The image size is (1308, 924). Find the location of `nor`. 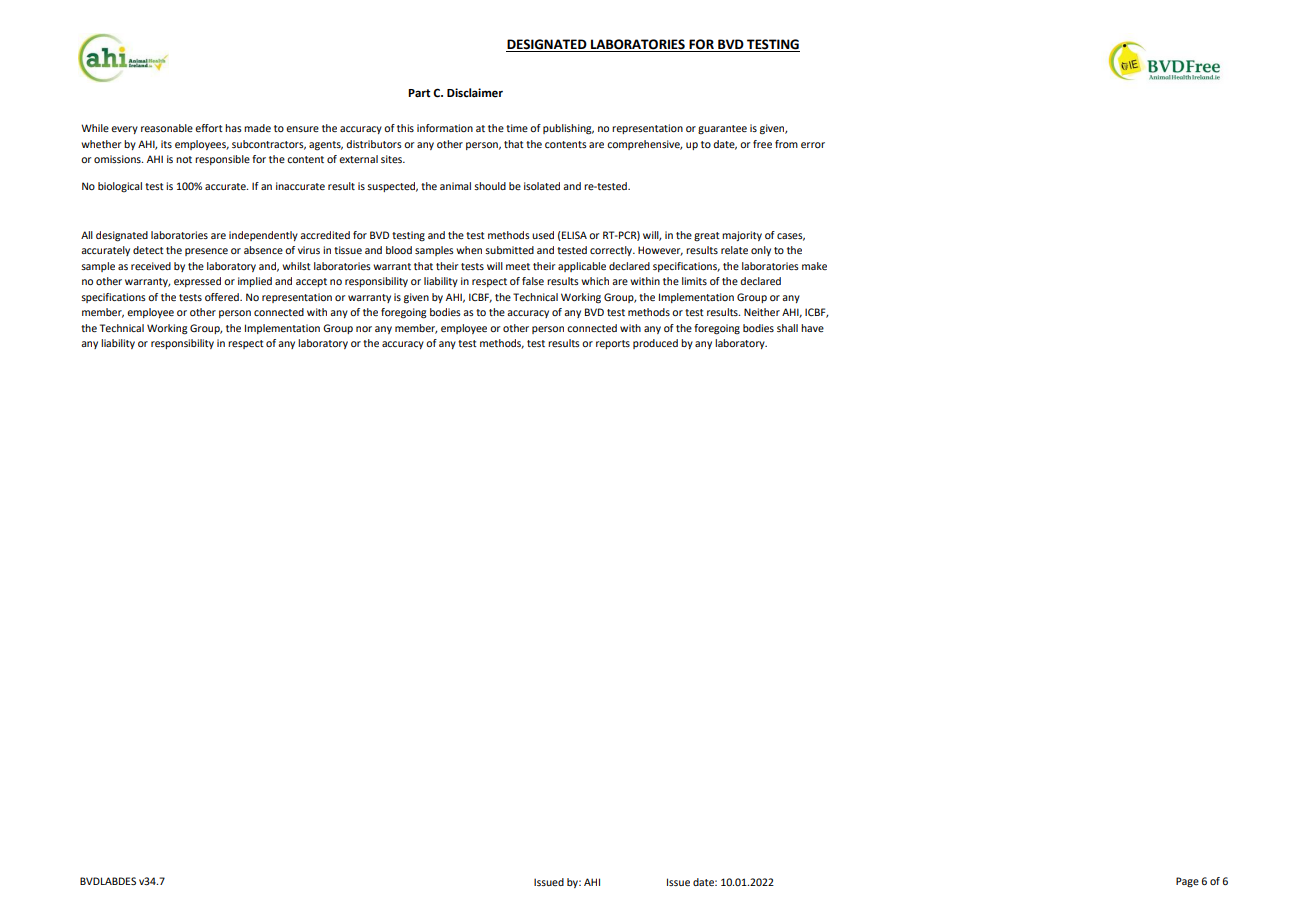

nor is located at coordinates (364, 329).
